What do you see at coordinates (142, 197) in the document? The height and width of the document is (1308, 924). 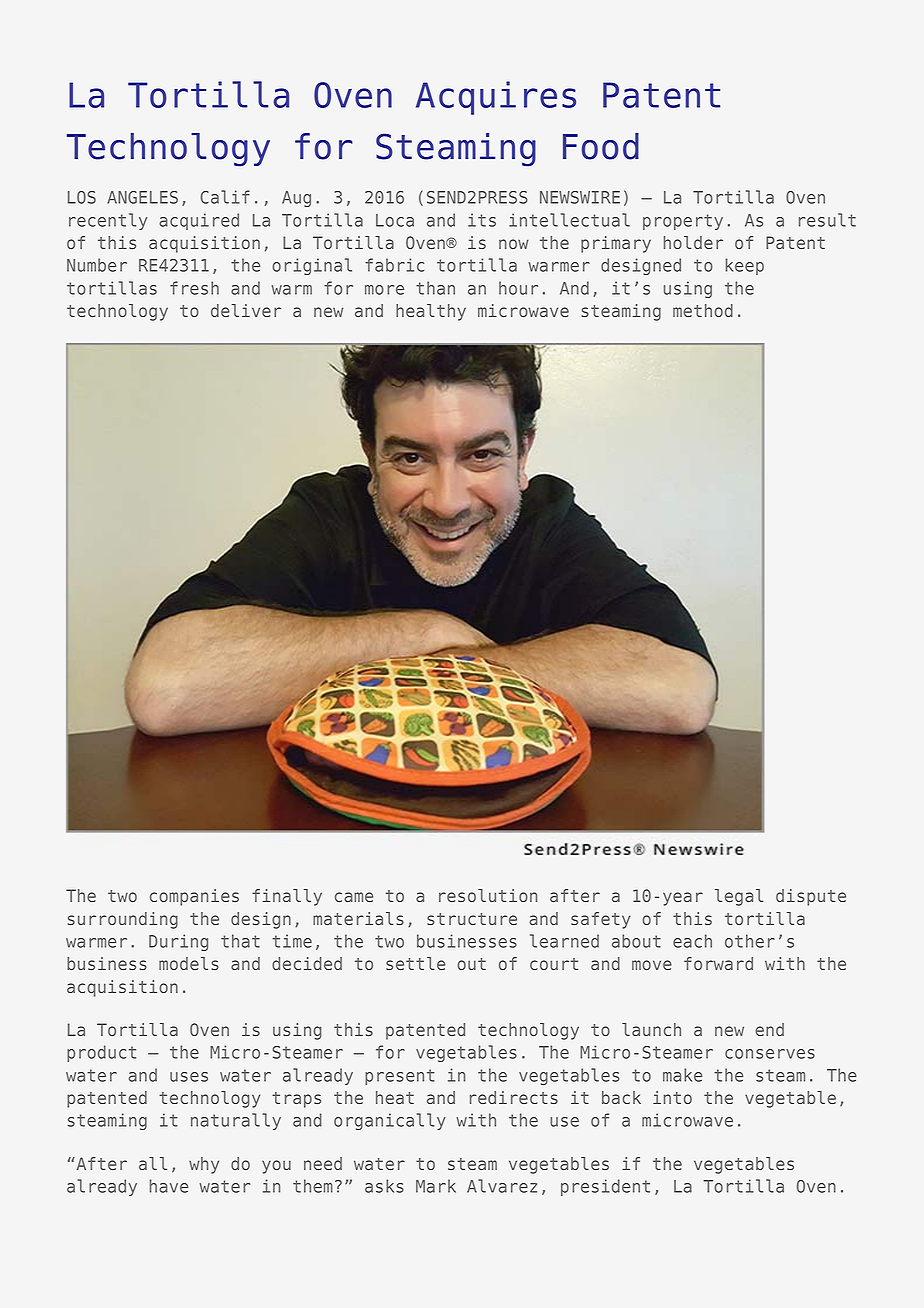 I see `ANGELES` at bounding box center [142, 197].
